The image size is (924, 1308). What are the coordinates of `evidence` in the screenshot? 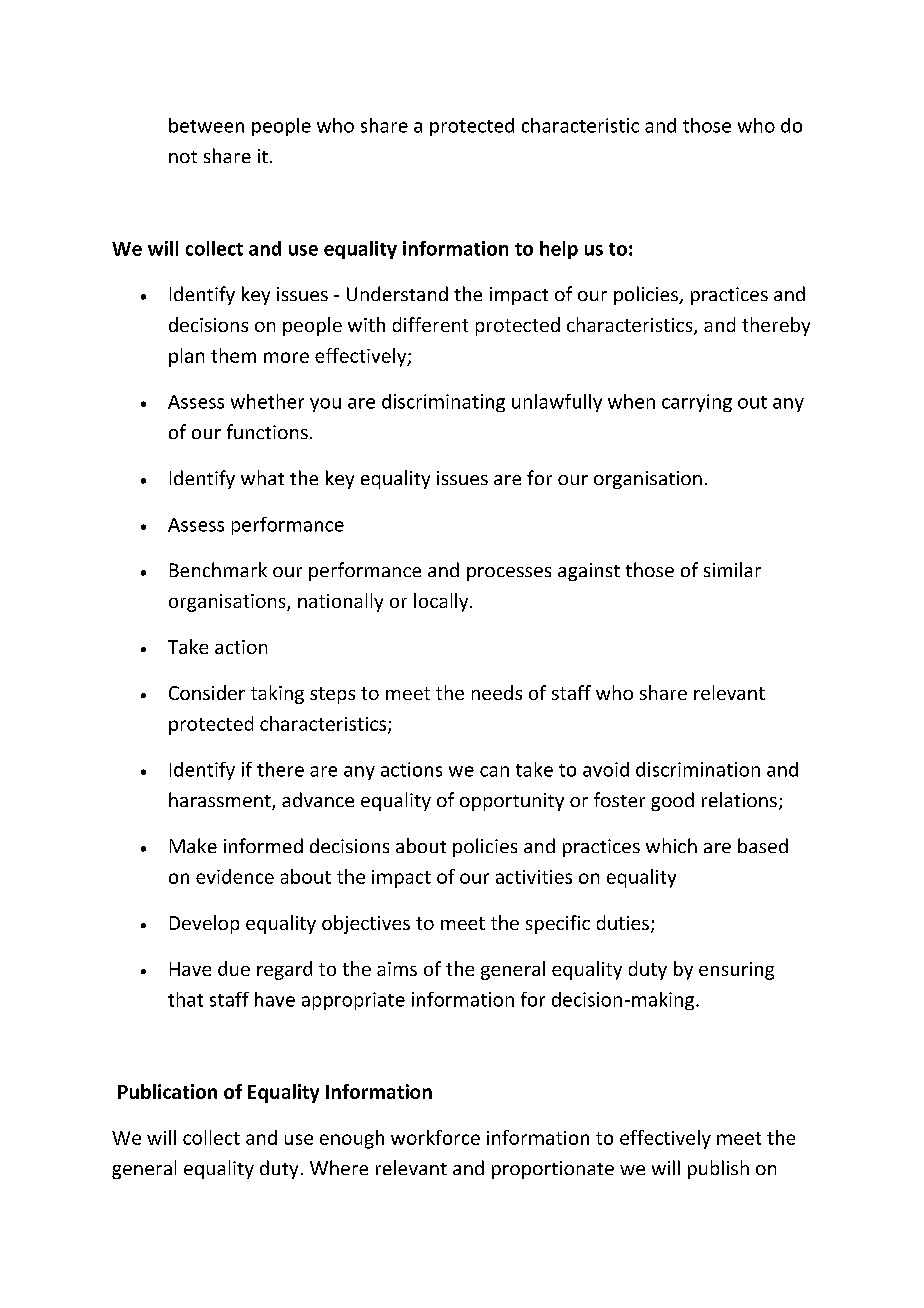 It's located at (235, 876).
